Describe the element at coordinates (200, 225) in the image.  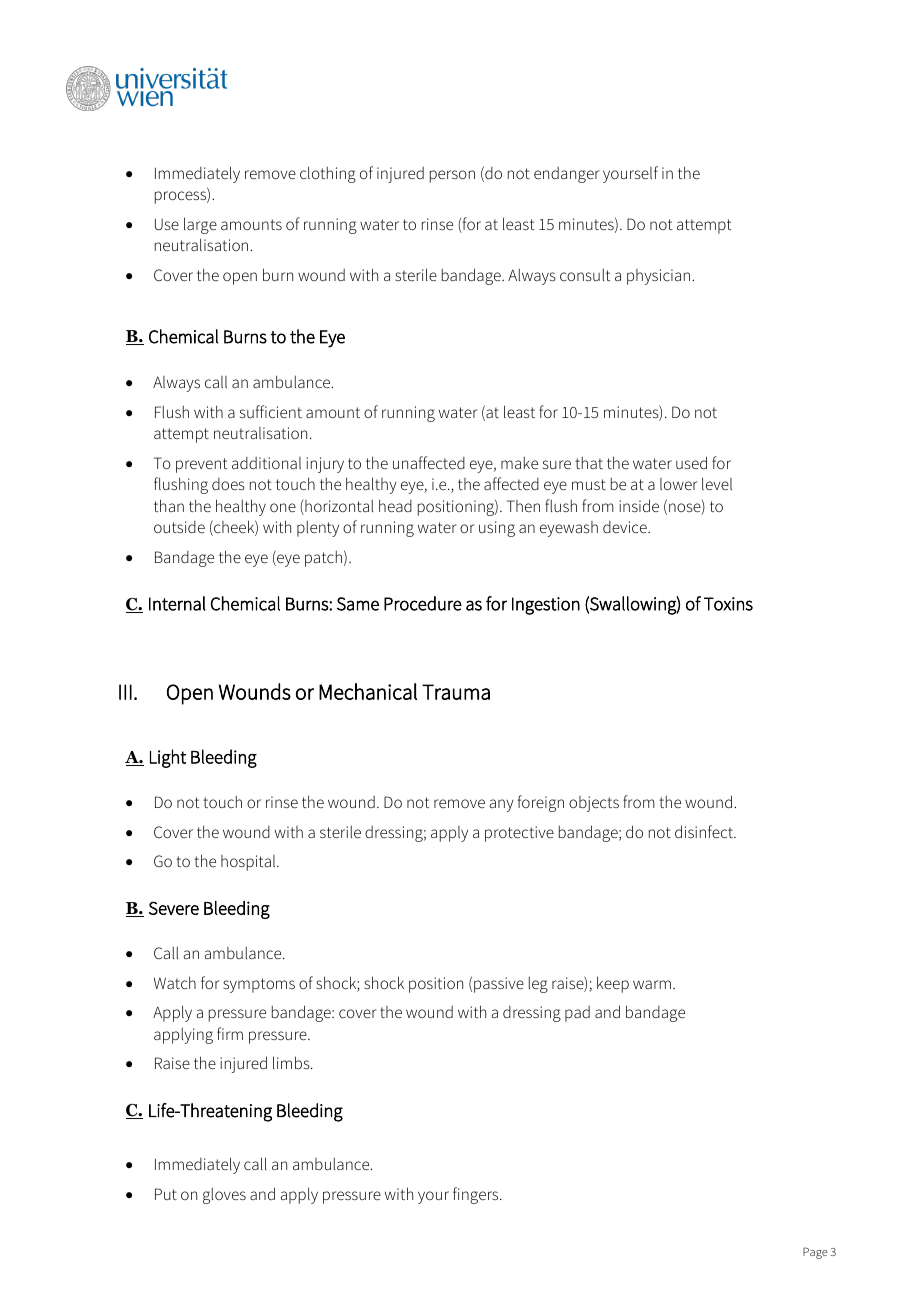
I see `large` at that location.
